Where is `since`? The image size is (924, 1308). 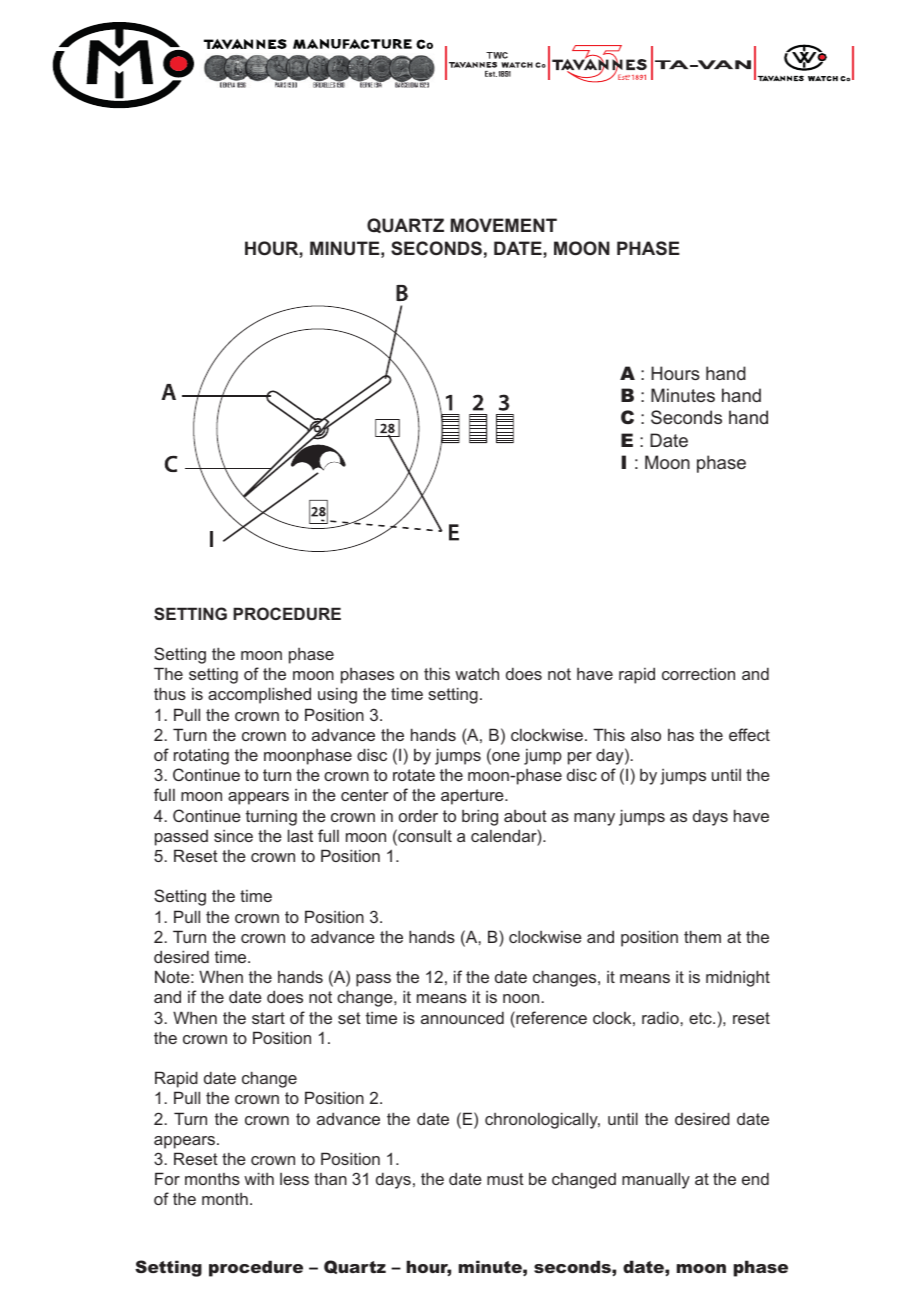
since is located at coordinates (233, 836).
